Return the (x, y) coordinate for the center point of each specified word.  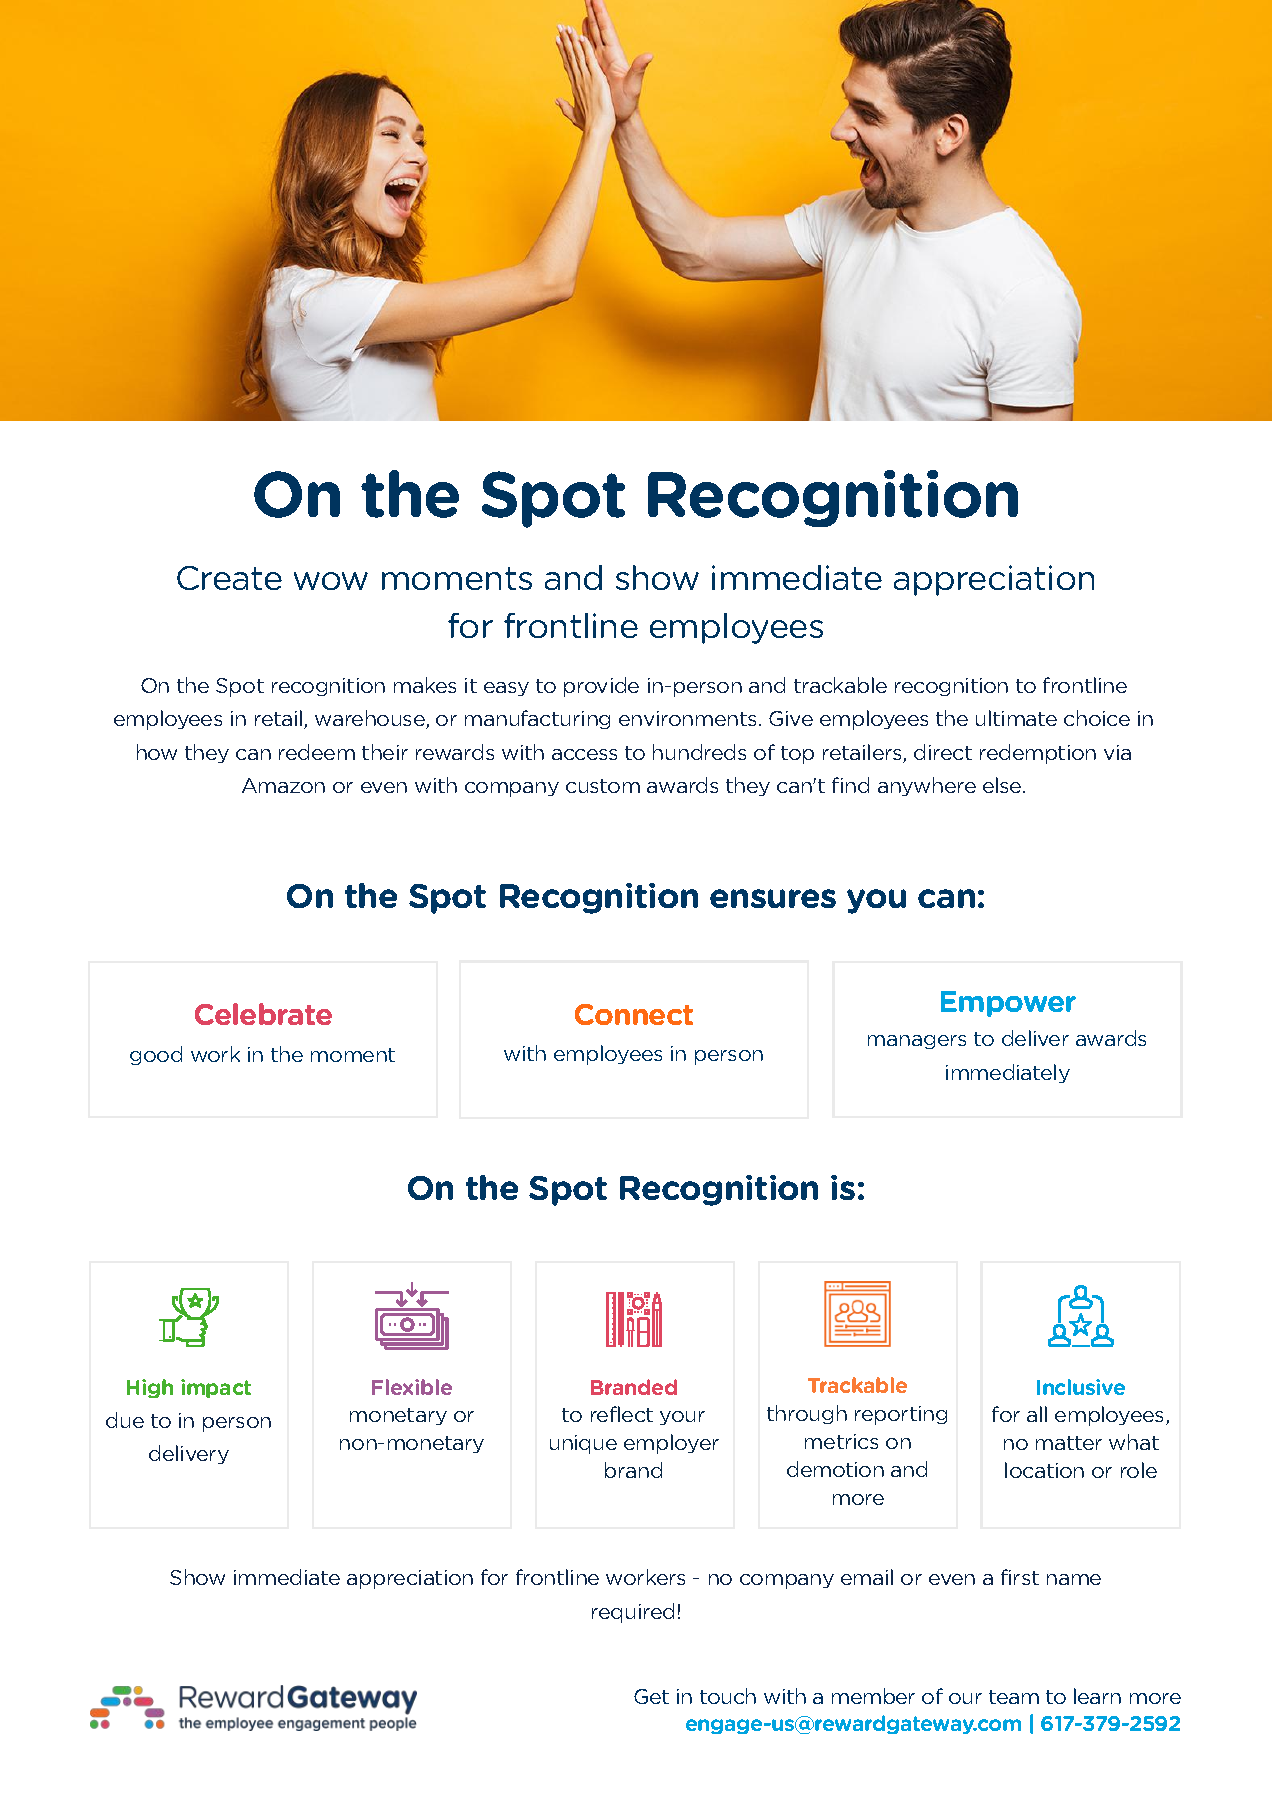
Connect (634, 1014)
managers (917, 1042)
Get (651, 1696)
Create (229, 578)
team (1014, 1697)
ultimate (1016, 718)
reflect (622, 1414)
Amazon (283, 785)
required (633, 1613)
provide (601, 687)
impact (216, 1388)
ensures (773, 898)
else (1003, 785)
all (1037, 1414)
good (156, 1055)
